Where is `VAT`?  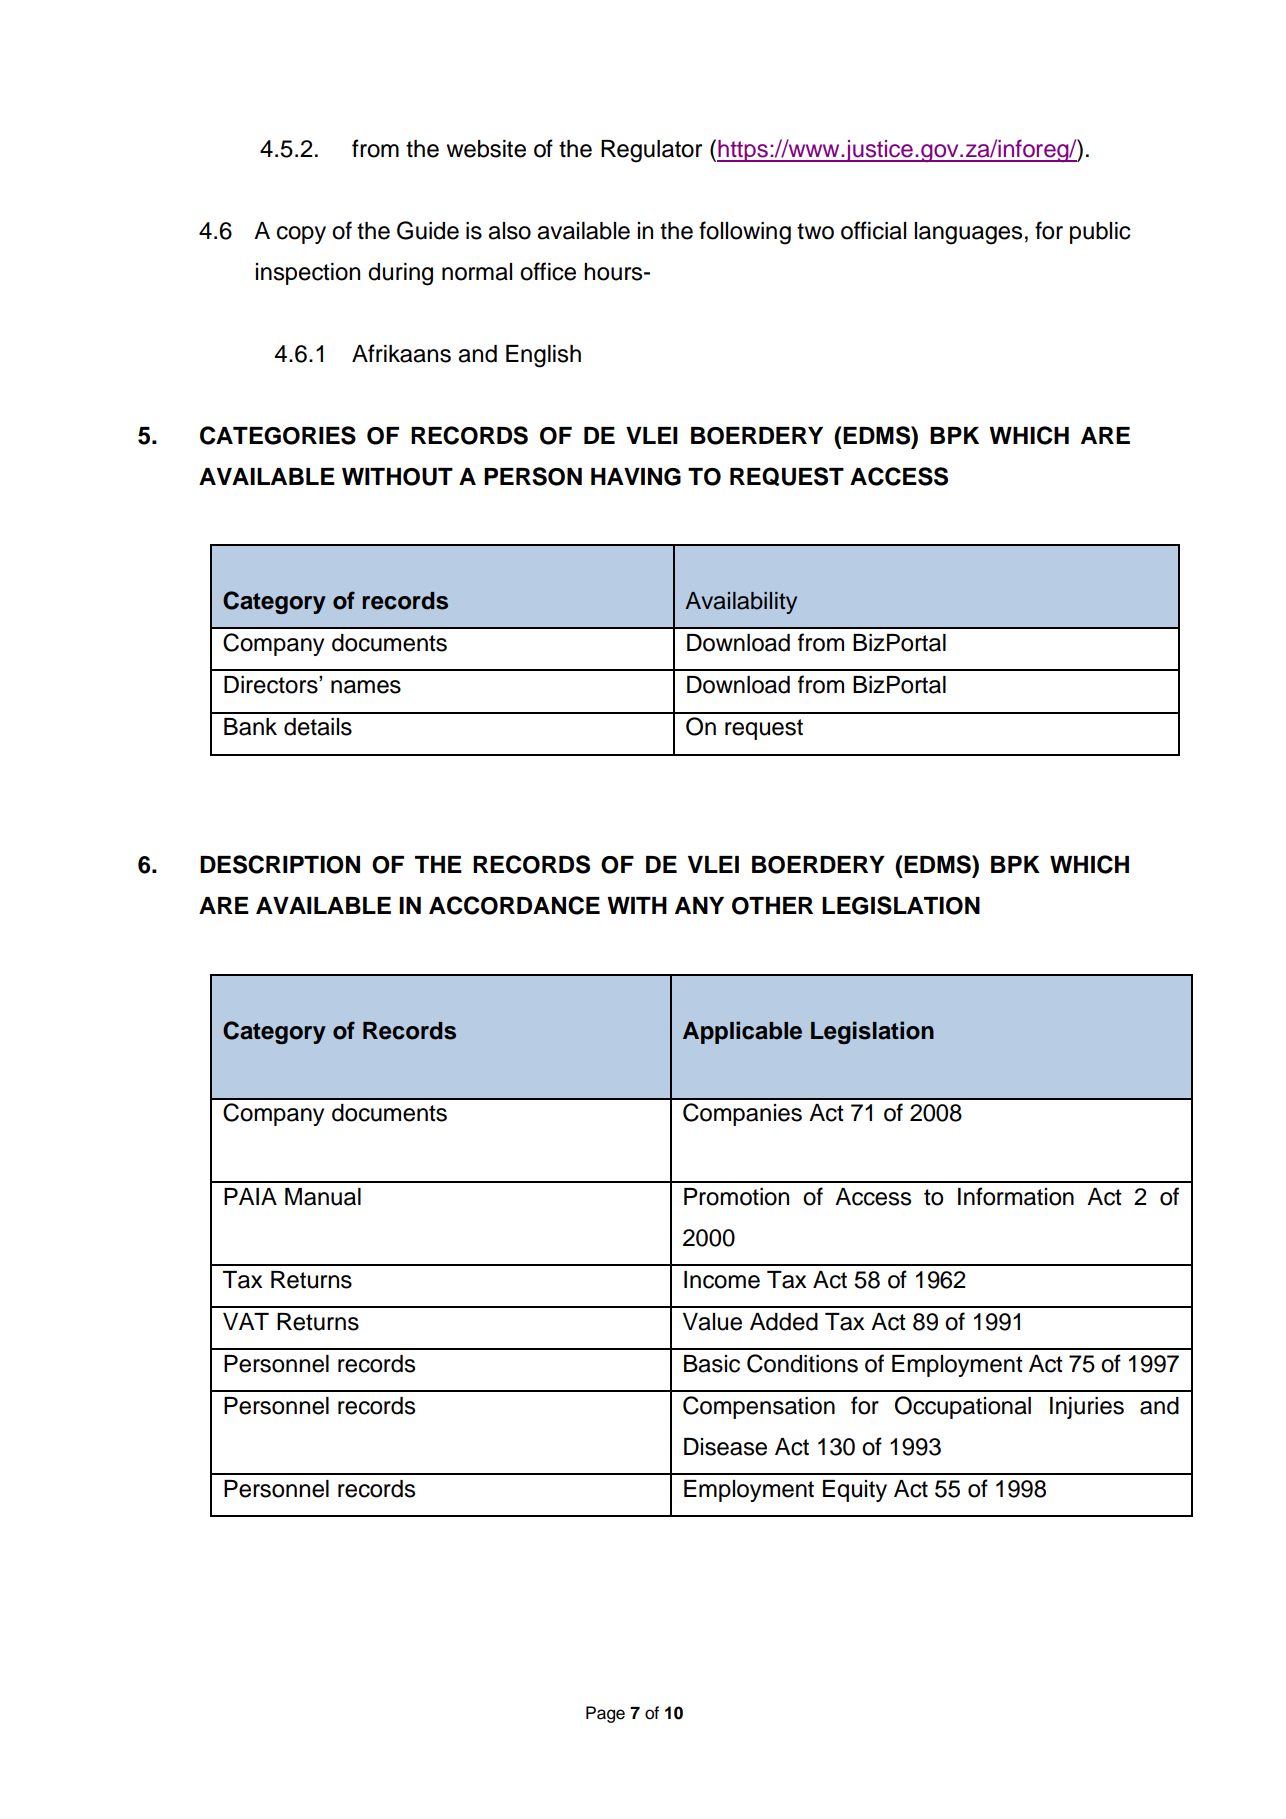 VAT is located at coordinates (246, 1321).
